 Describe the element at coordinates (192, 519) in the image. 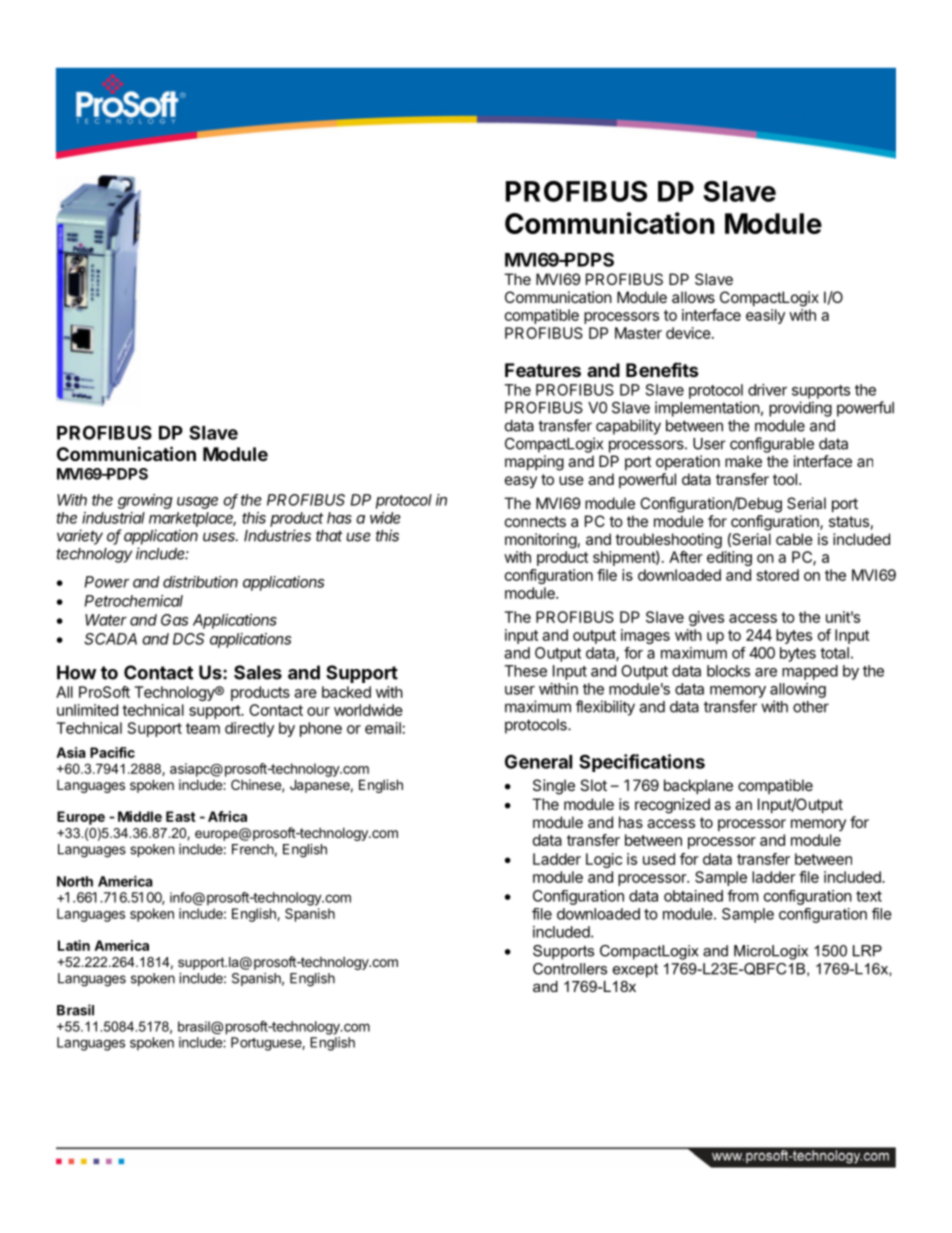

I see `marketplace` at that location.
